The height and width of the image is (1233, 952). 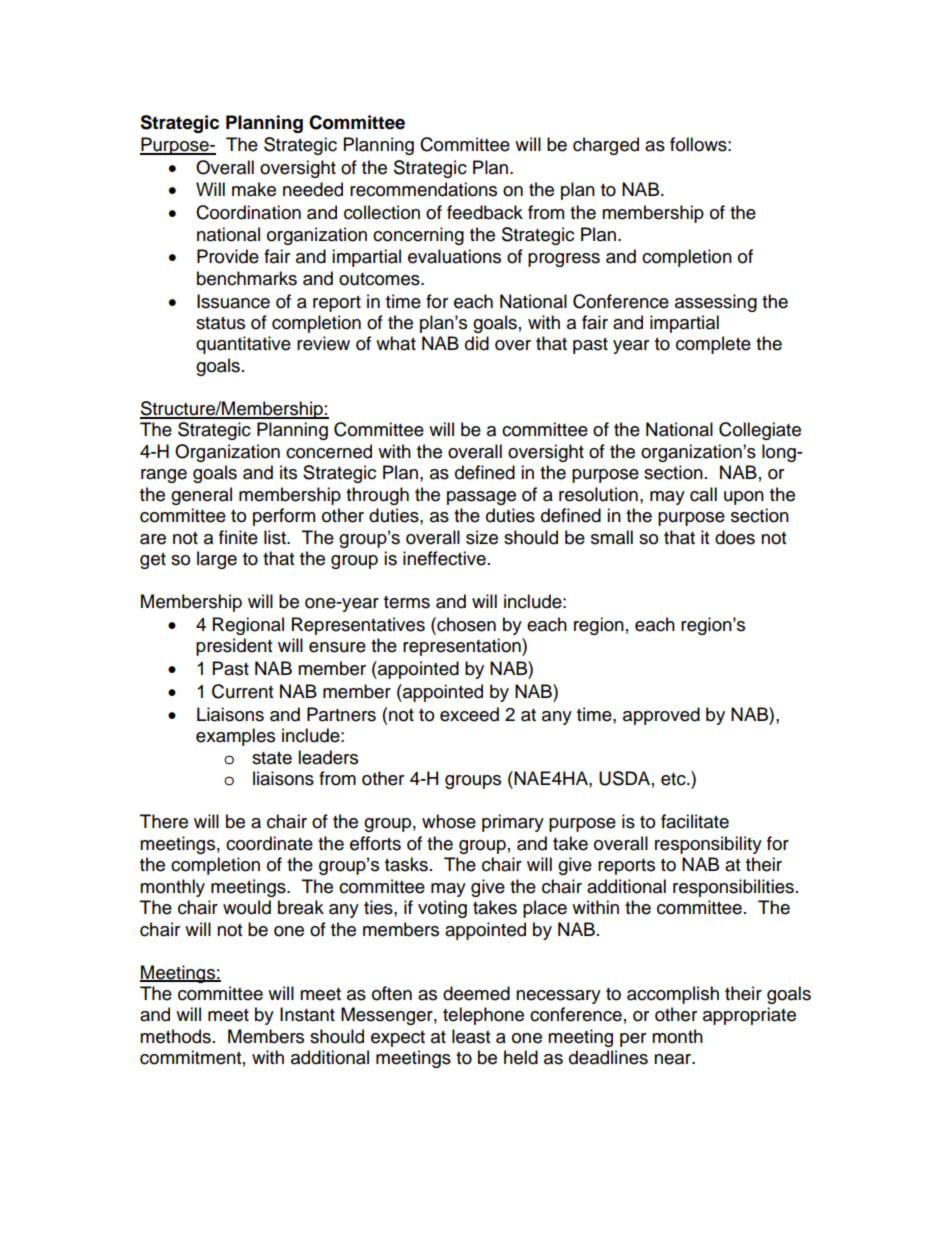 I want to click on least, so click(x=471, y=1036).
